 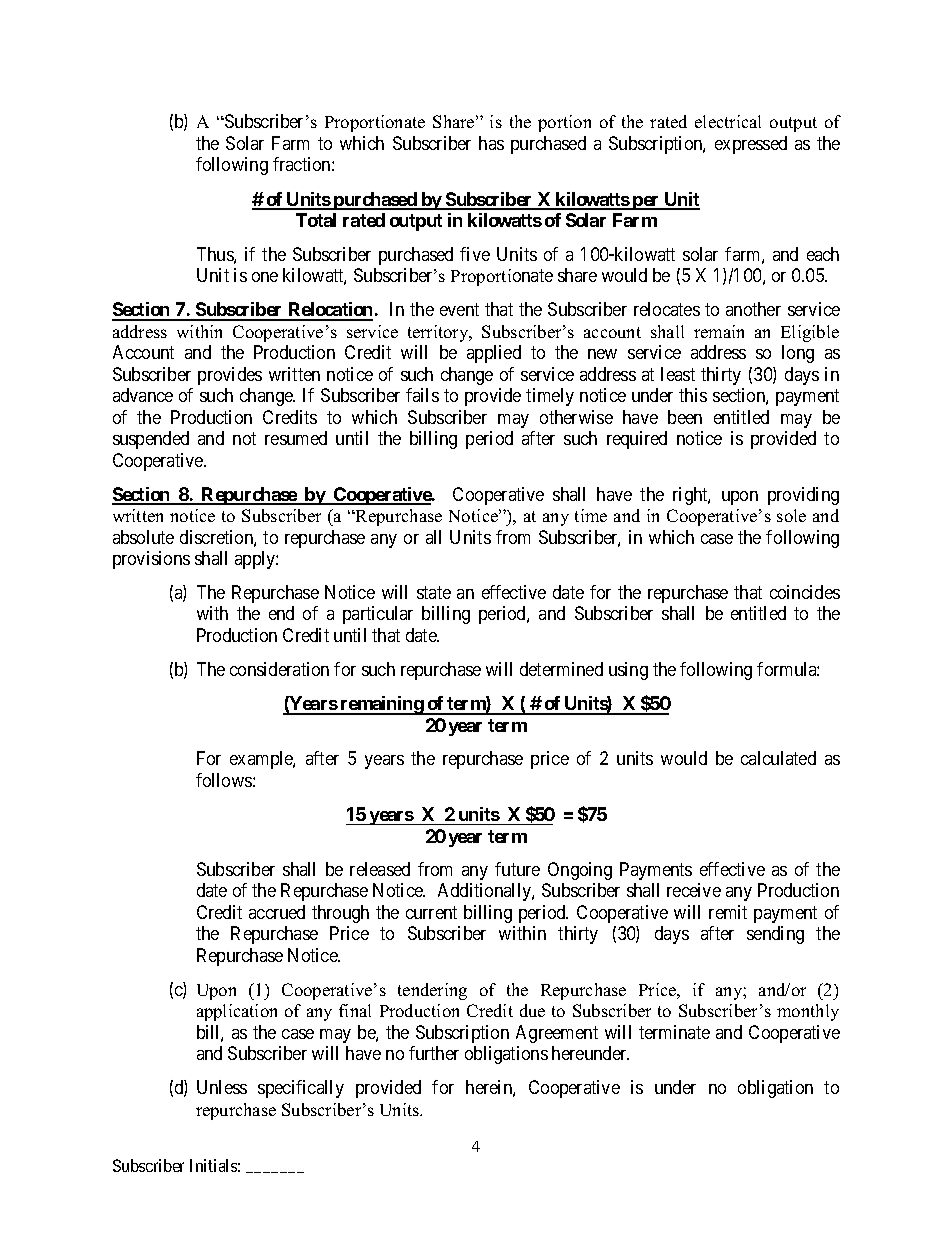 What do you see at coordinates (434, 1053) in the screenshot?
I see `further` at bounding box center [434, 1053].
